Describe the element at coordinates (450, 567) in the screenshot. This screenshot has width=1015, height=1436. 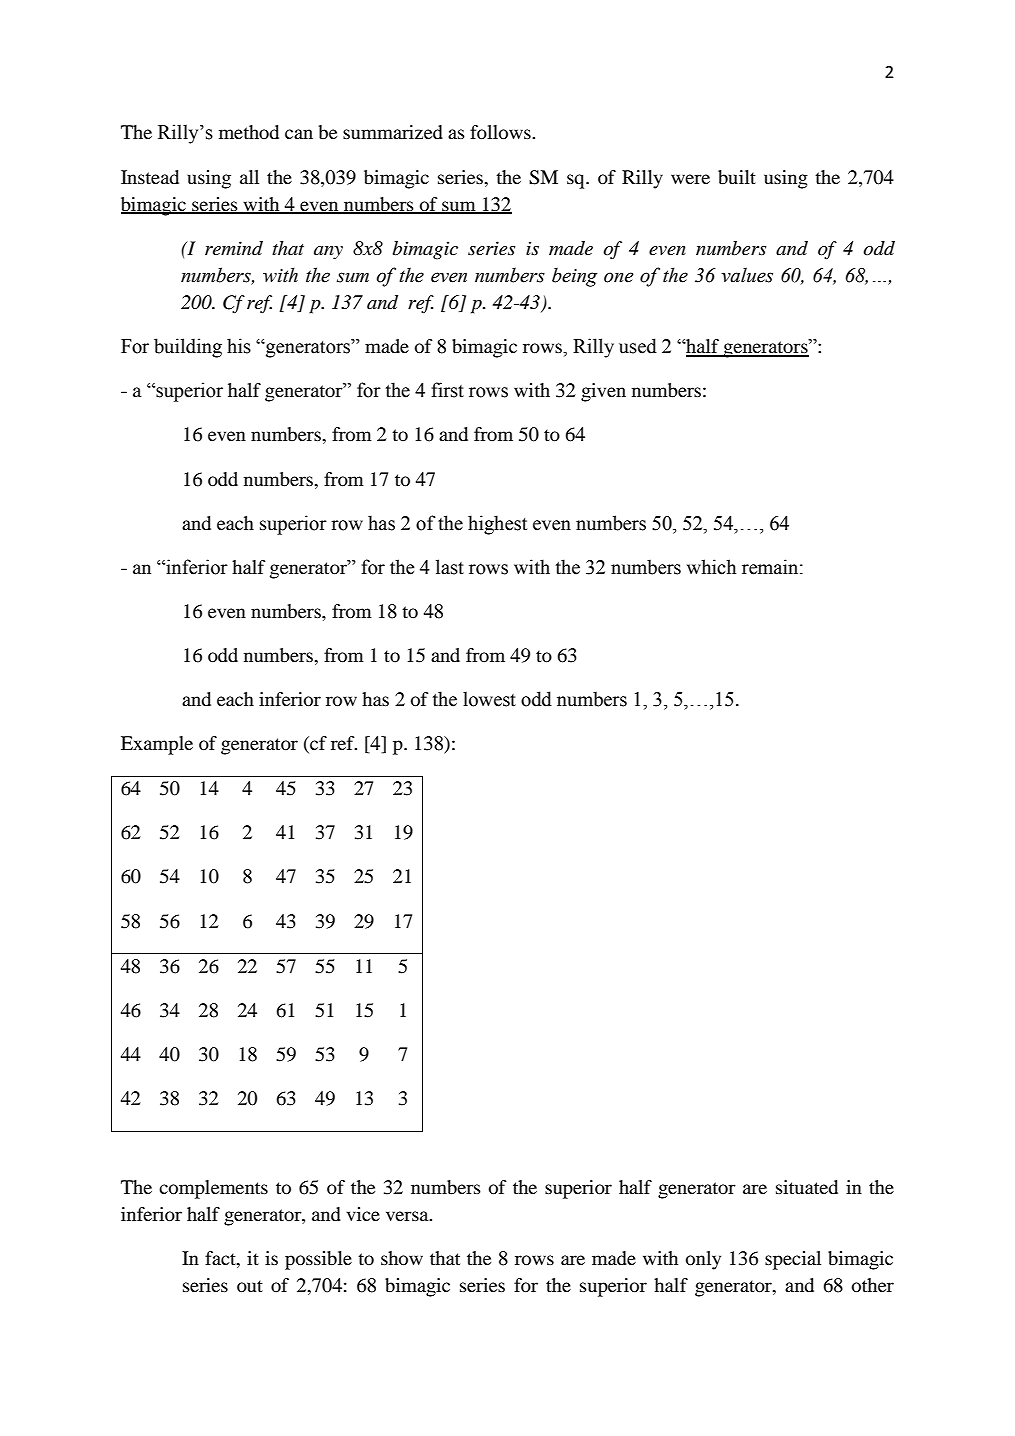
I see `last` at that location.
